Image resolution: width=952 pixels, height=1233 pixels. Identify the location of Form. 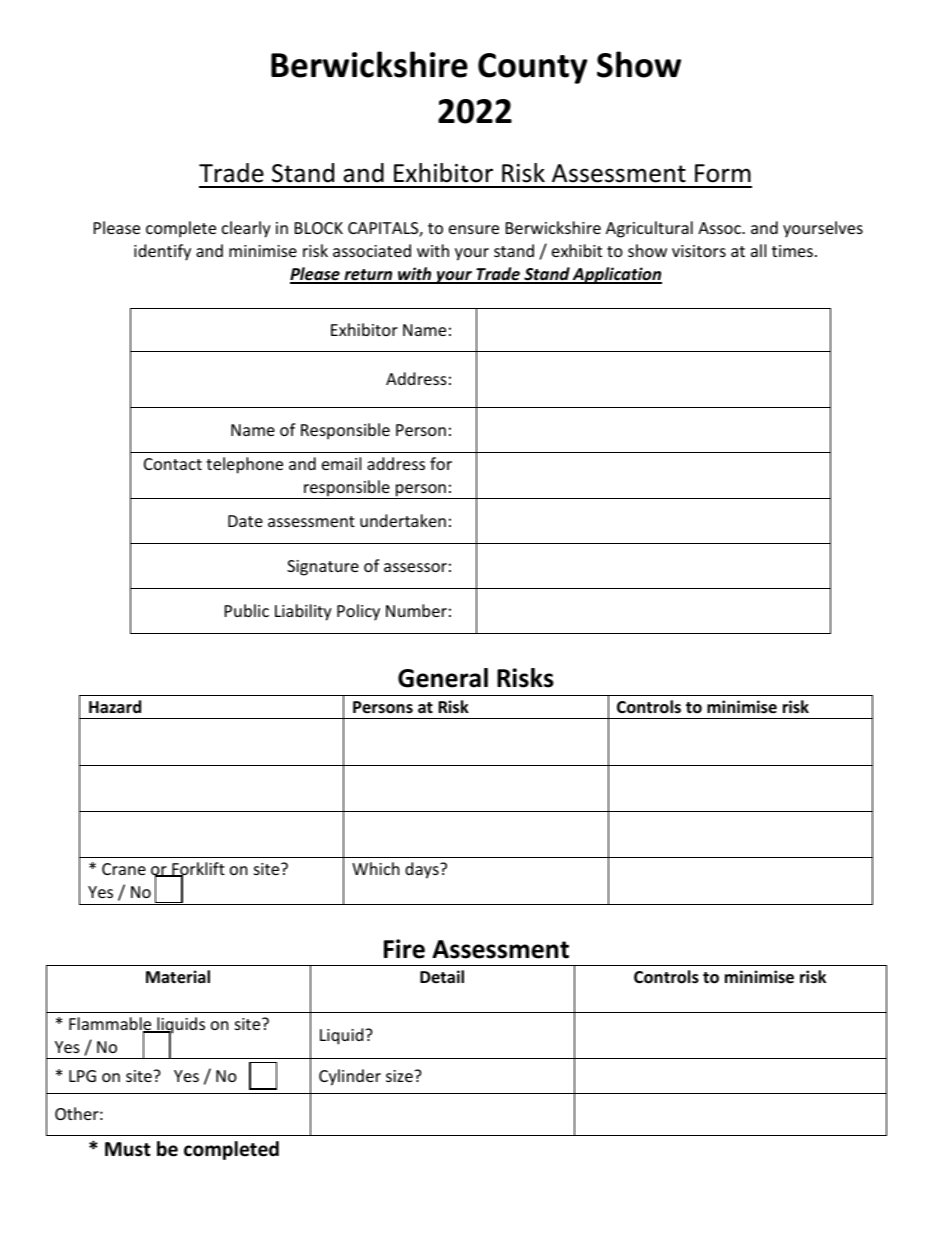
(723, 173).
